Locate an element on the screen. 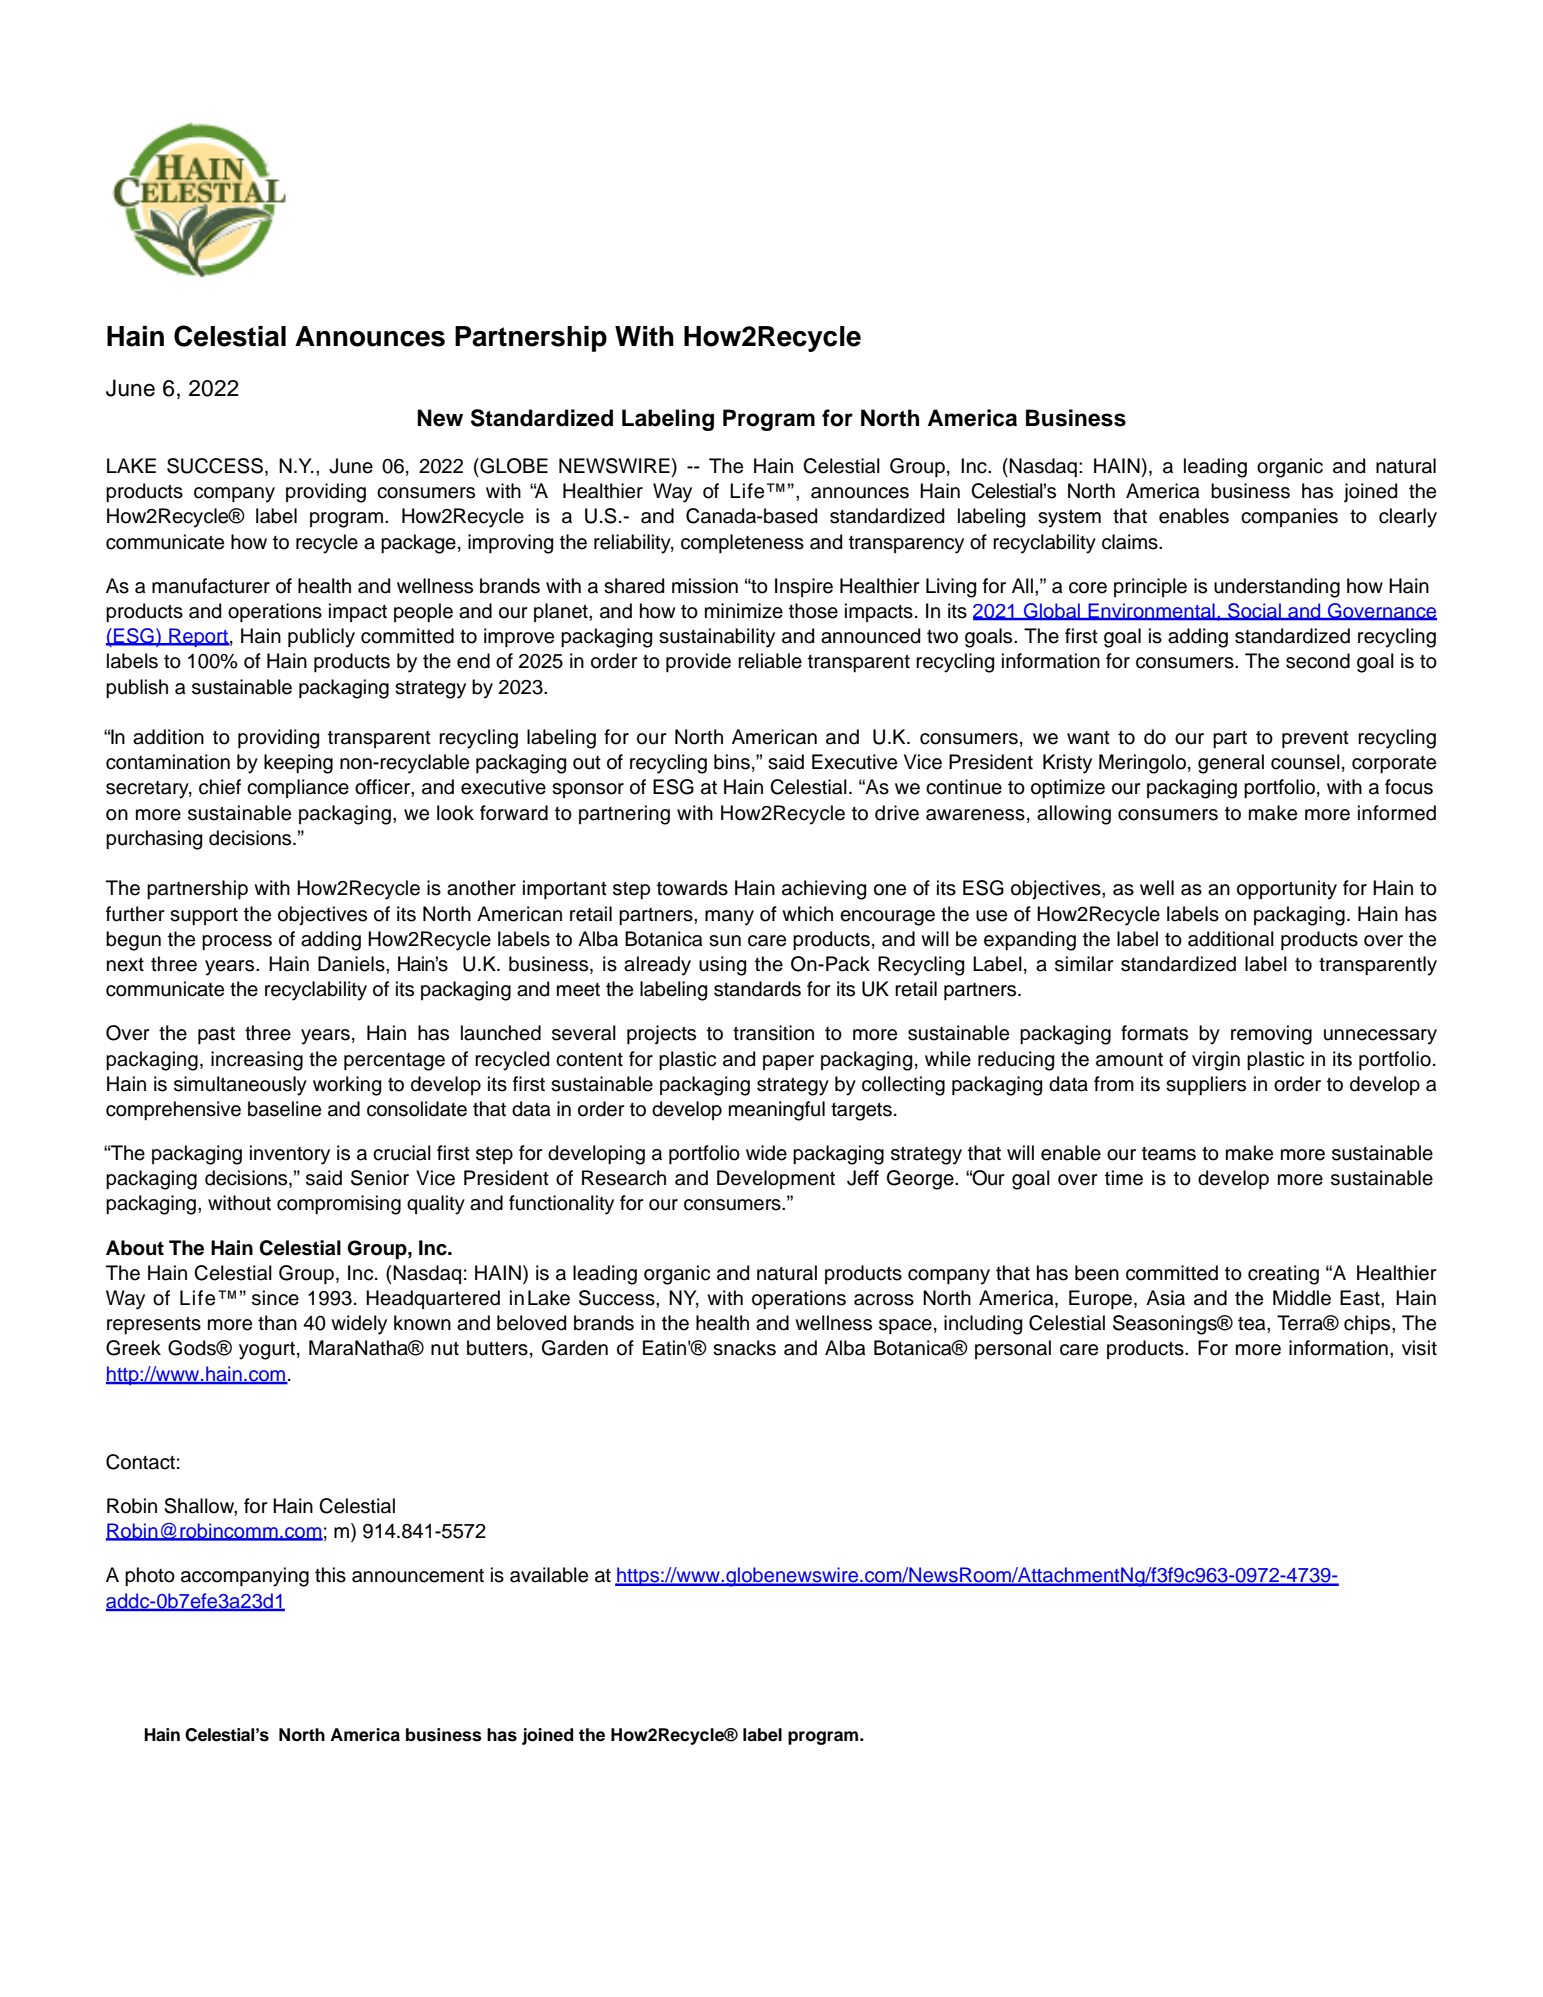 This screenshot has width=1543, height=1997. removing is located at coordinates (1271, 1035).
